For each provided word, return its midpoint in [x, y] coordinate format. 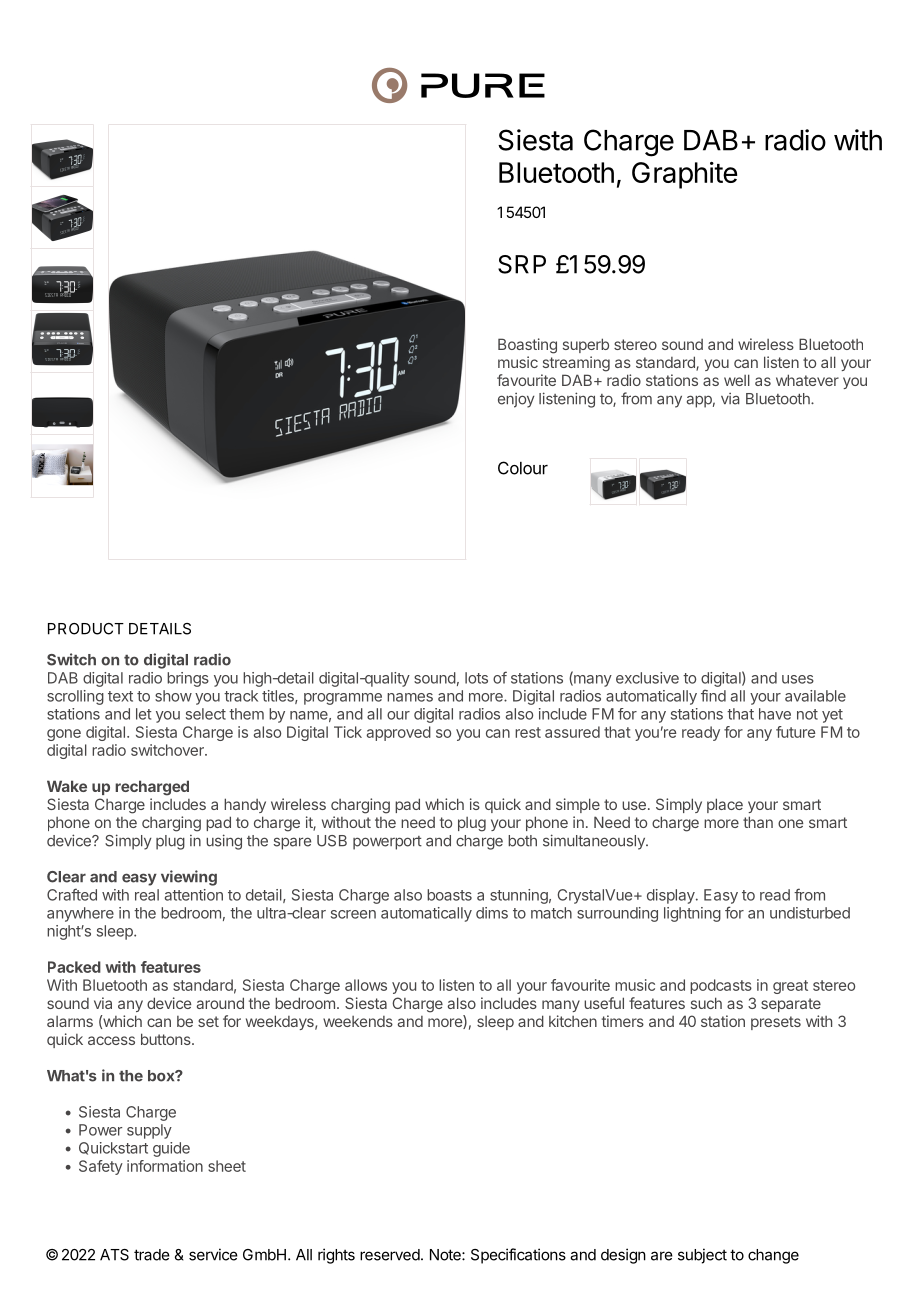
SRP [522, 264]
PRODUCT [86, 629]
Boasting [527, 346]
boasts [449, 895]
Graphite [684, 175]
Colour [523, 468]
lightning [692, 914]
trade [152, 1255]
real [147, 895]
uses [798, 679]
